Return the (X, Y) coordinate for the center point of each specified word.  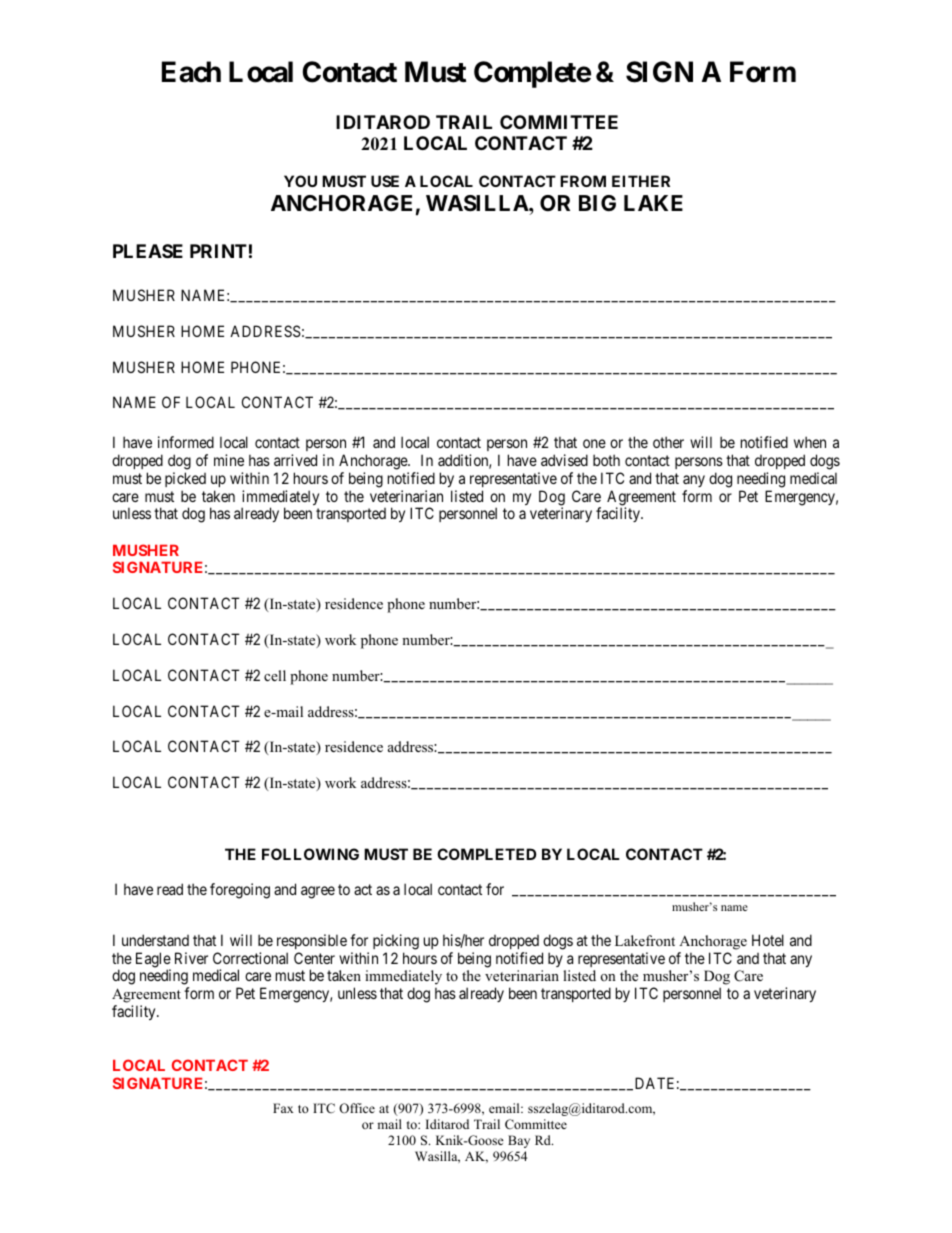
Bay (519, 1141)
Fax (283, 1108)
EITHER (641, 181)
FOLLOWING (310, 854)
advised (564, 460)
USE (385, 181)
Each (191, 72)
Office (357, 1108)
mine (229, 460)
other (668, 442)
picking (396, 942)
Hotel (768, 940)
